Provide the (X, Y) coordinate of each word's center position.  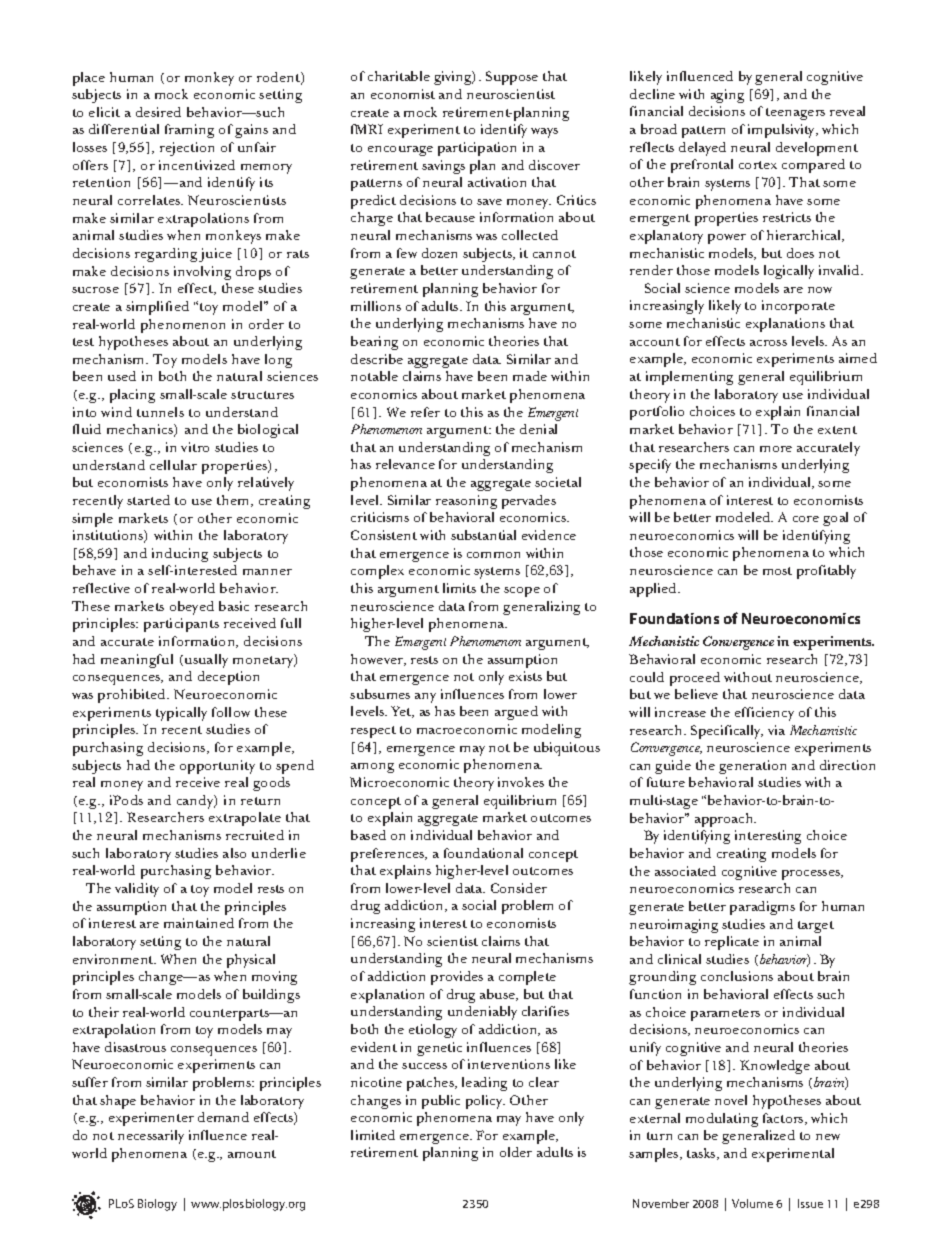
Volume (752, 1203)
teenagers (795, 114)
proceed (695, 679)
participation (477, 149)
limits (459, 588)
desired (158, 112)
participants (181, 625)
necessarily (151, 1137)
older (516, 1152)
